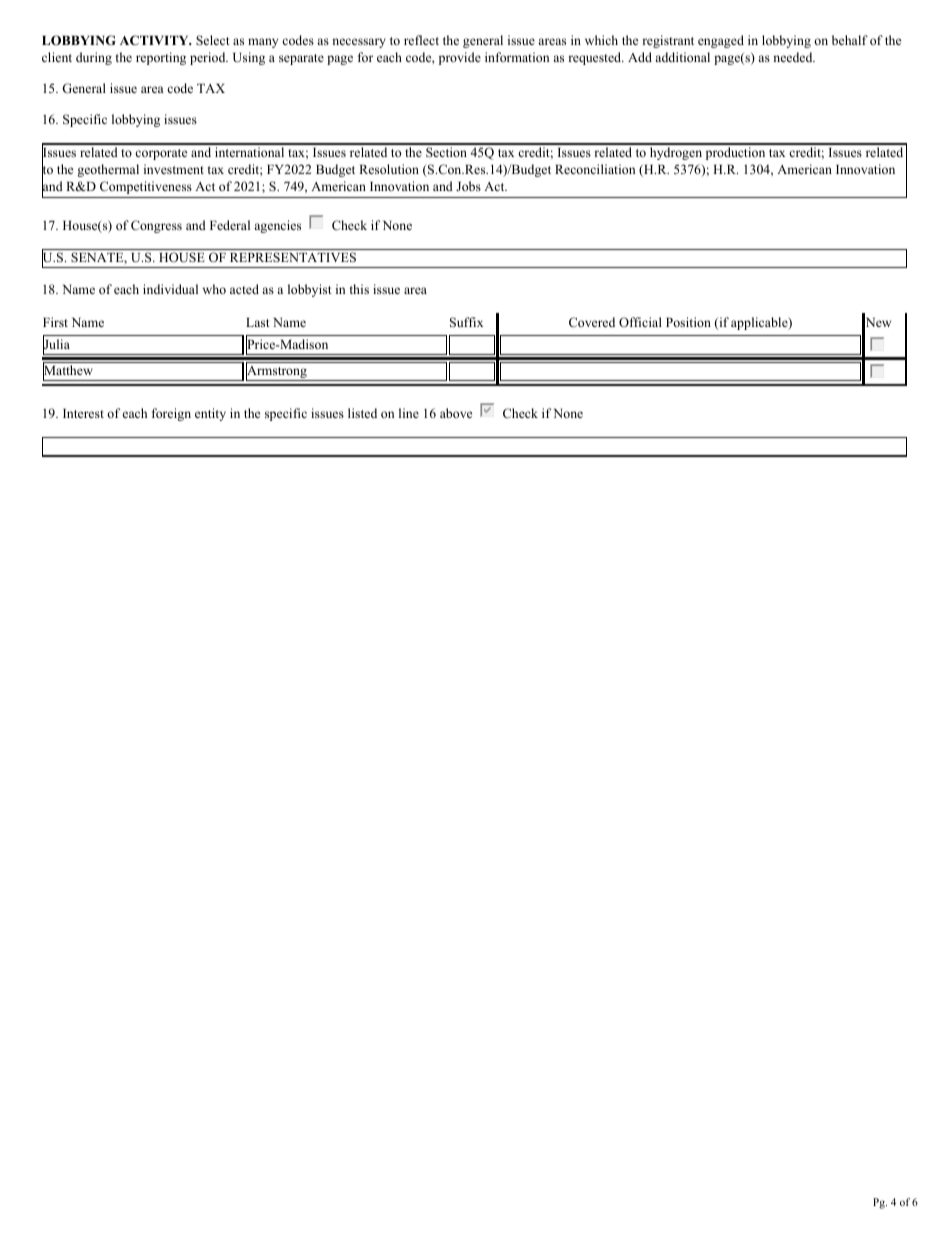  Describe the element at coordinates (688, 322) in the screenshot. I see `Position` at that location.
